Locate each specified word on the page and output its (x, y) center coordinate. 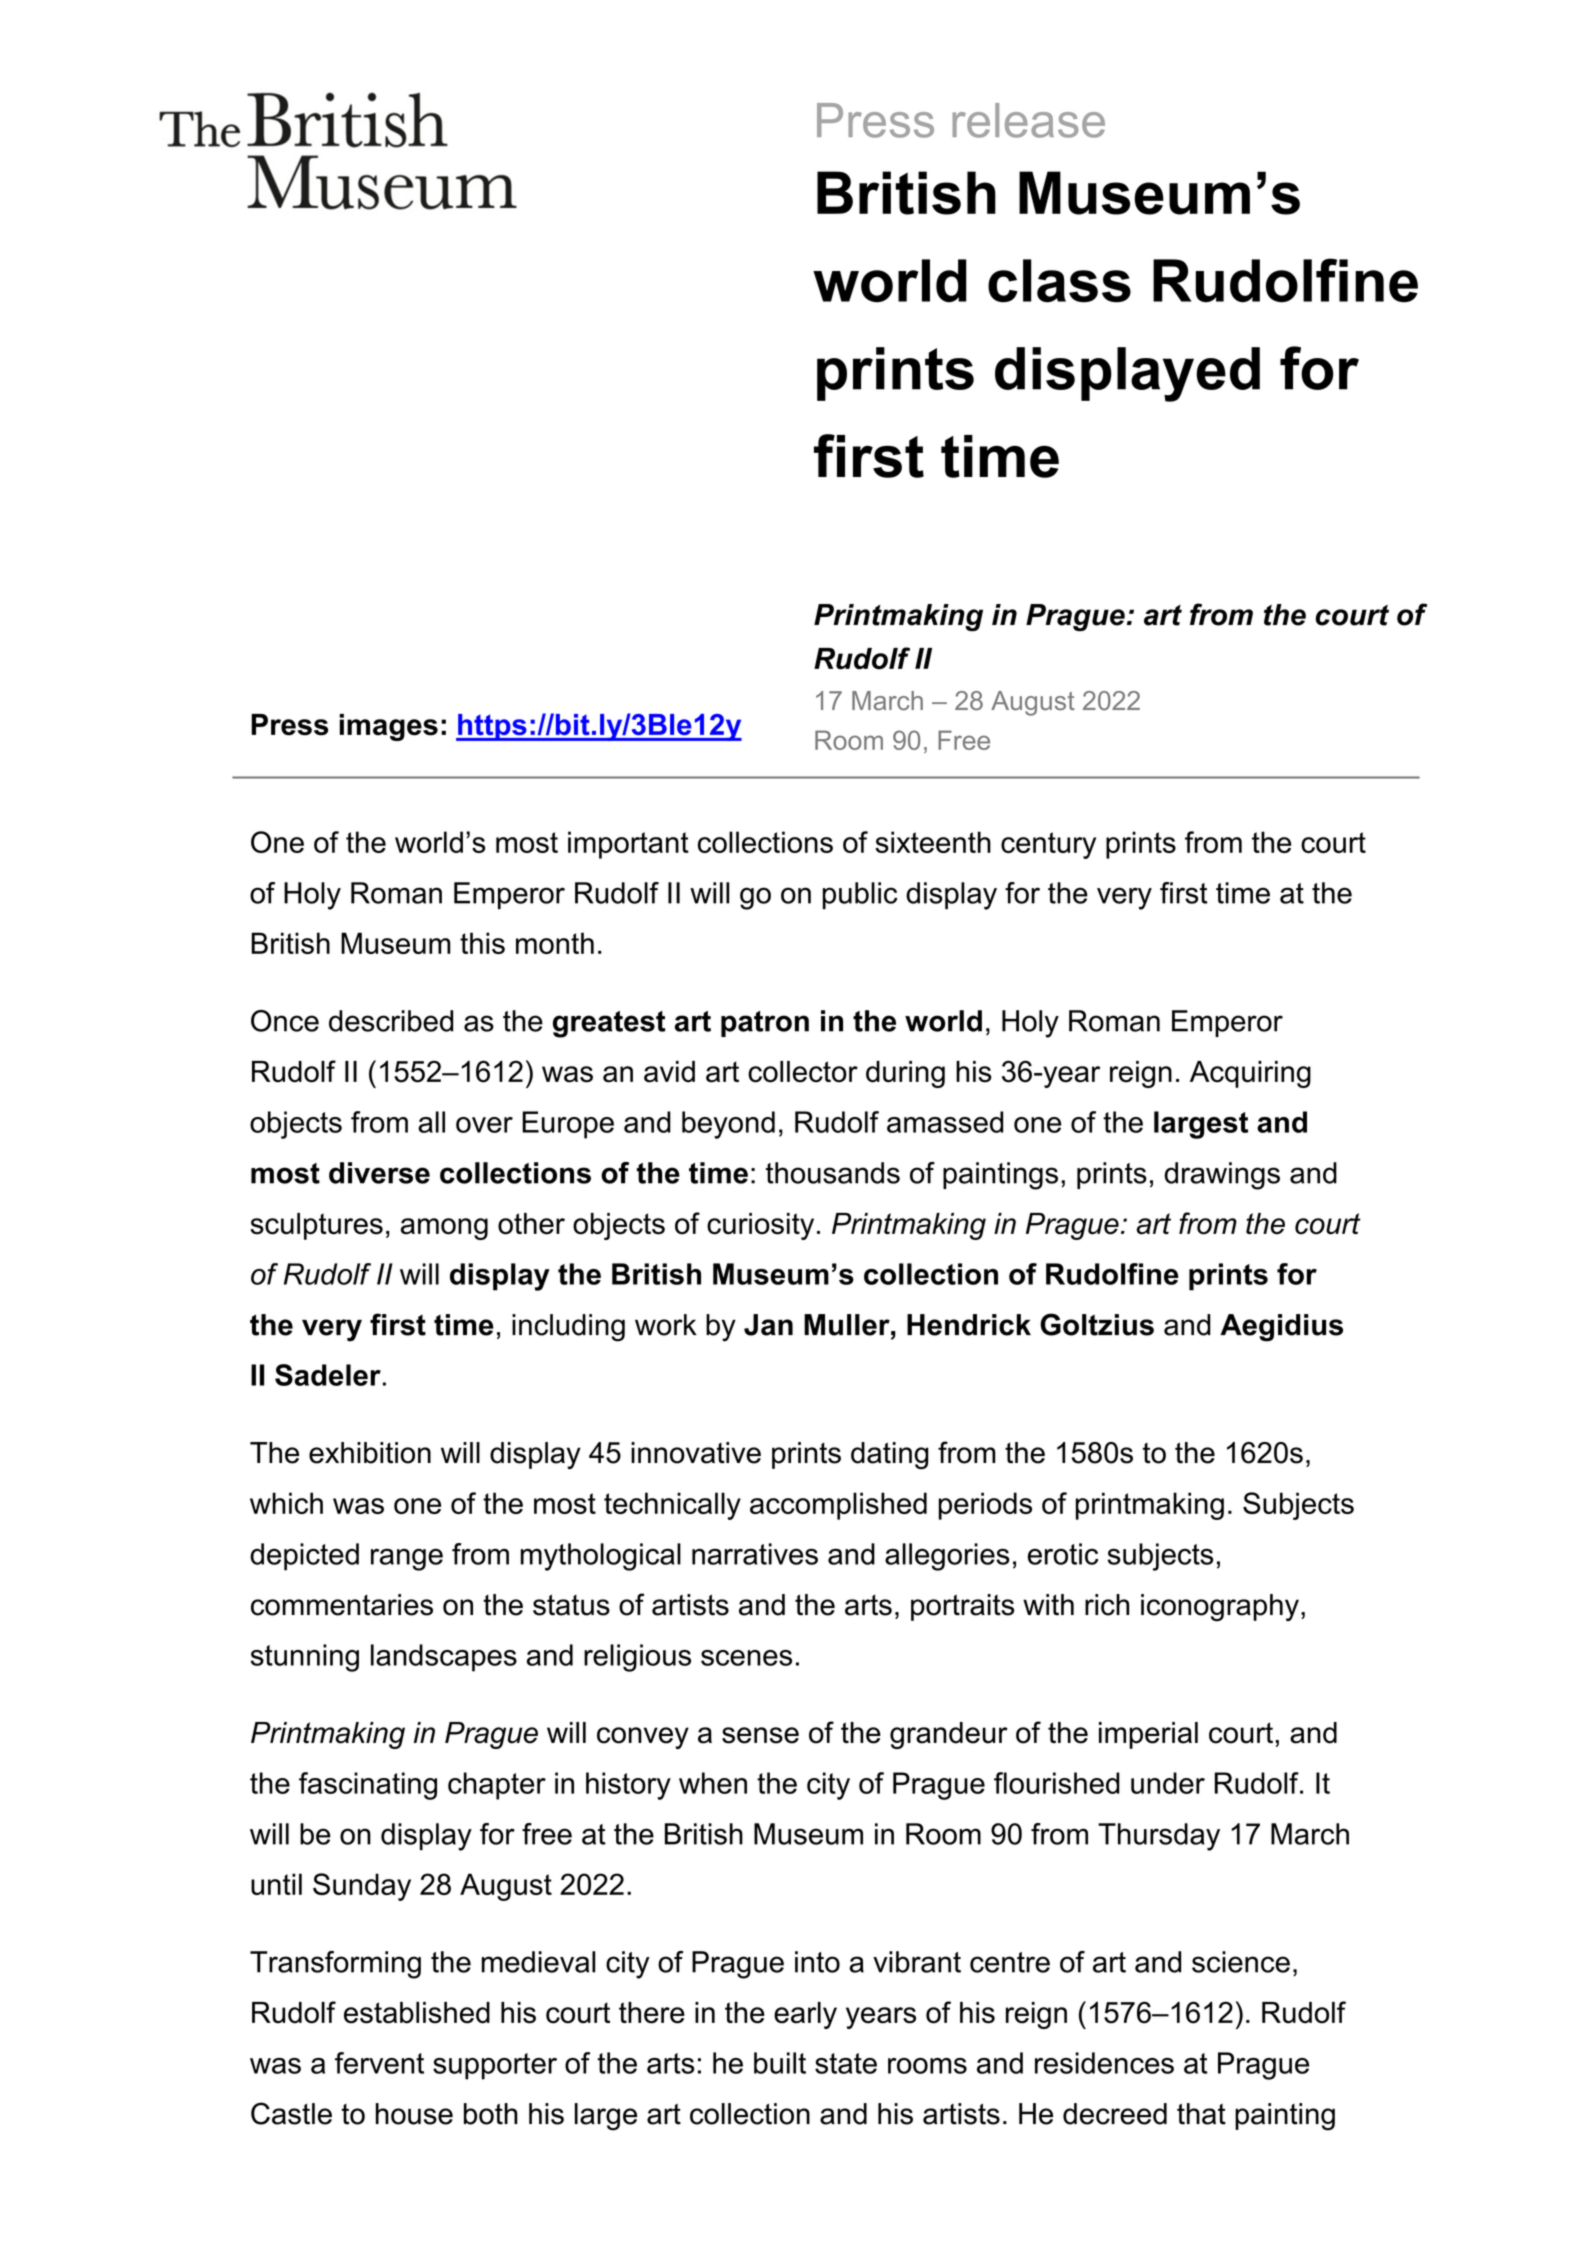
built (780, 2063)
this (482, 943)
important (628, 845)
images (389, 727)
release (1029, 120)
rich (1107, 1605)
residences (1104, 2063)
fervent (379, 2063)
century (1048, 845)
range (407, 1560)
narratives (755, 1554)
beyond (728, 1125)
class (1059, 281)
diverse (379, 1173)
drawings (1222, 1176)
